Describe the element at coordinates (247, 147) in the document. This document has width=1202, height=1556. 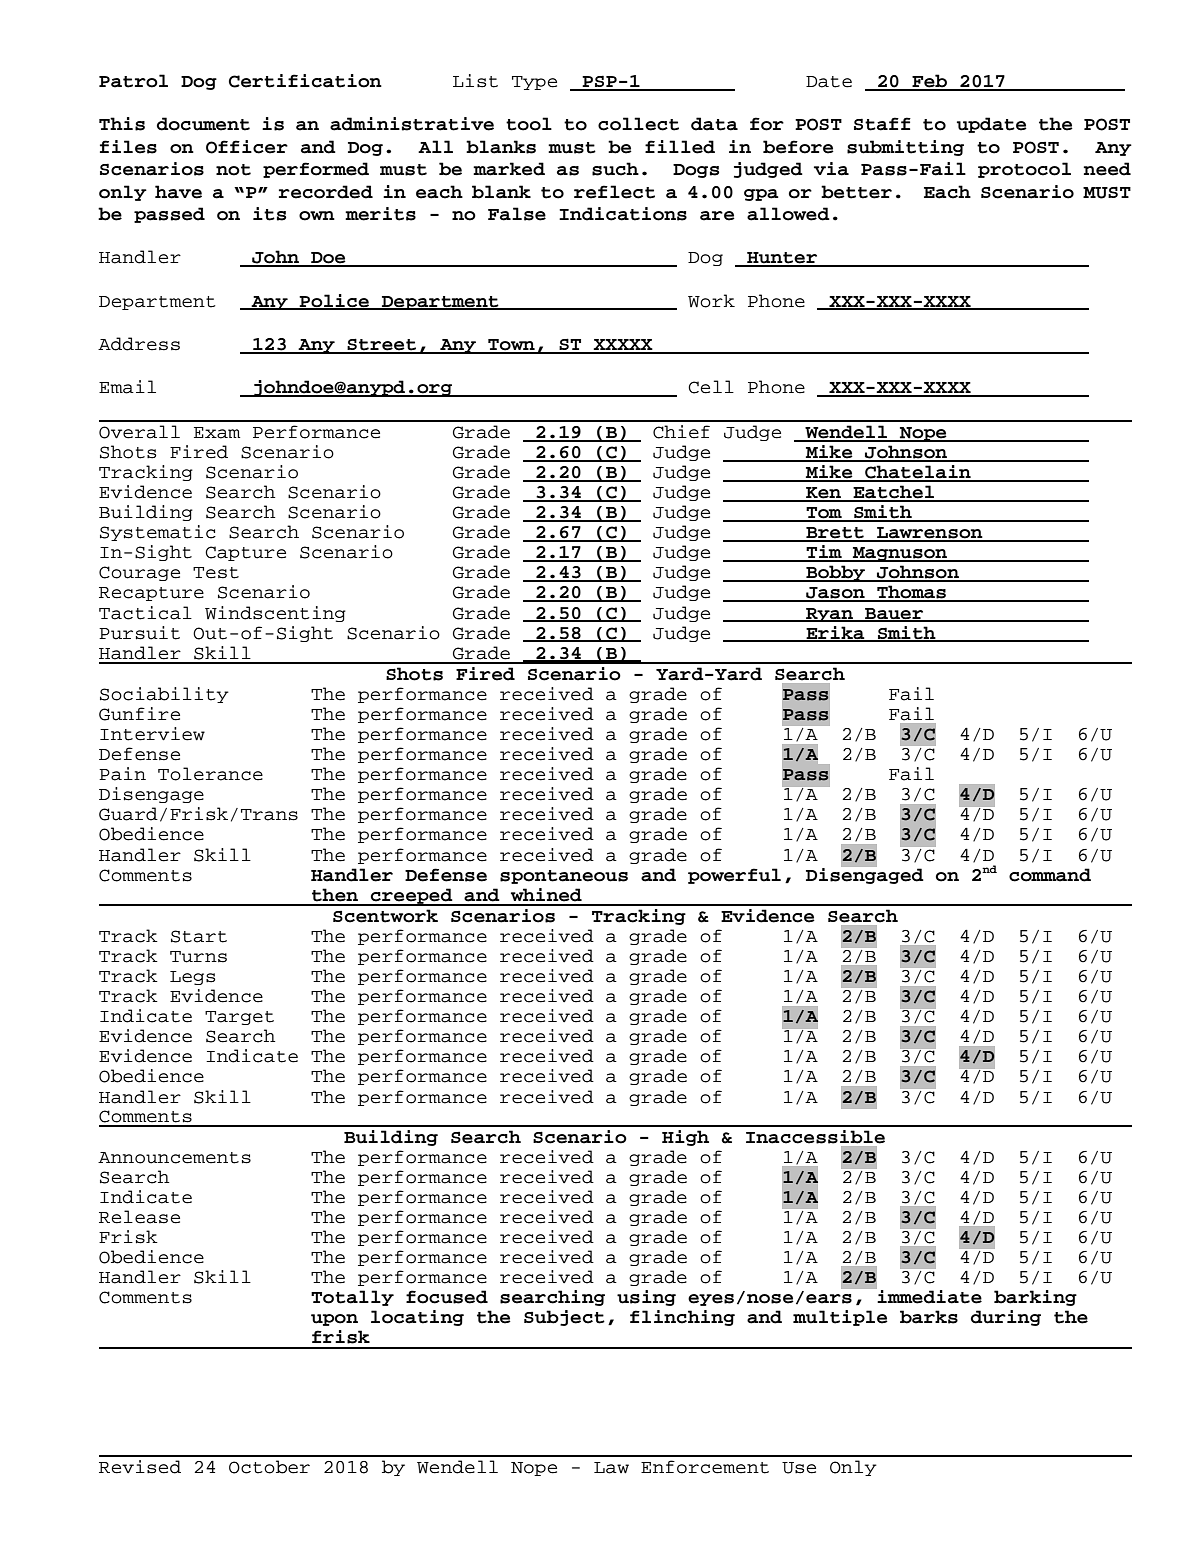
I see `Officer` at that location.
